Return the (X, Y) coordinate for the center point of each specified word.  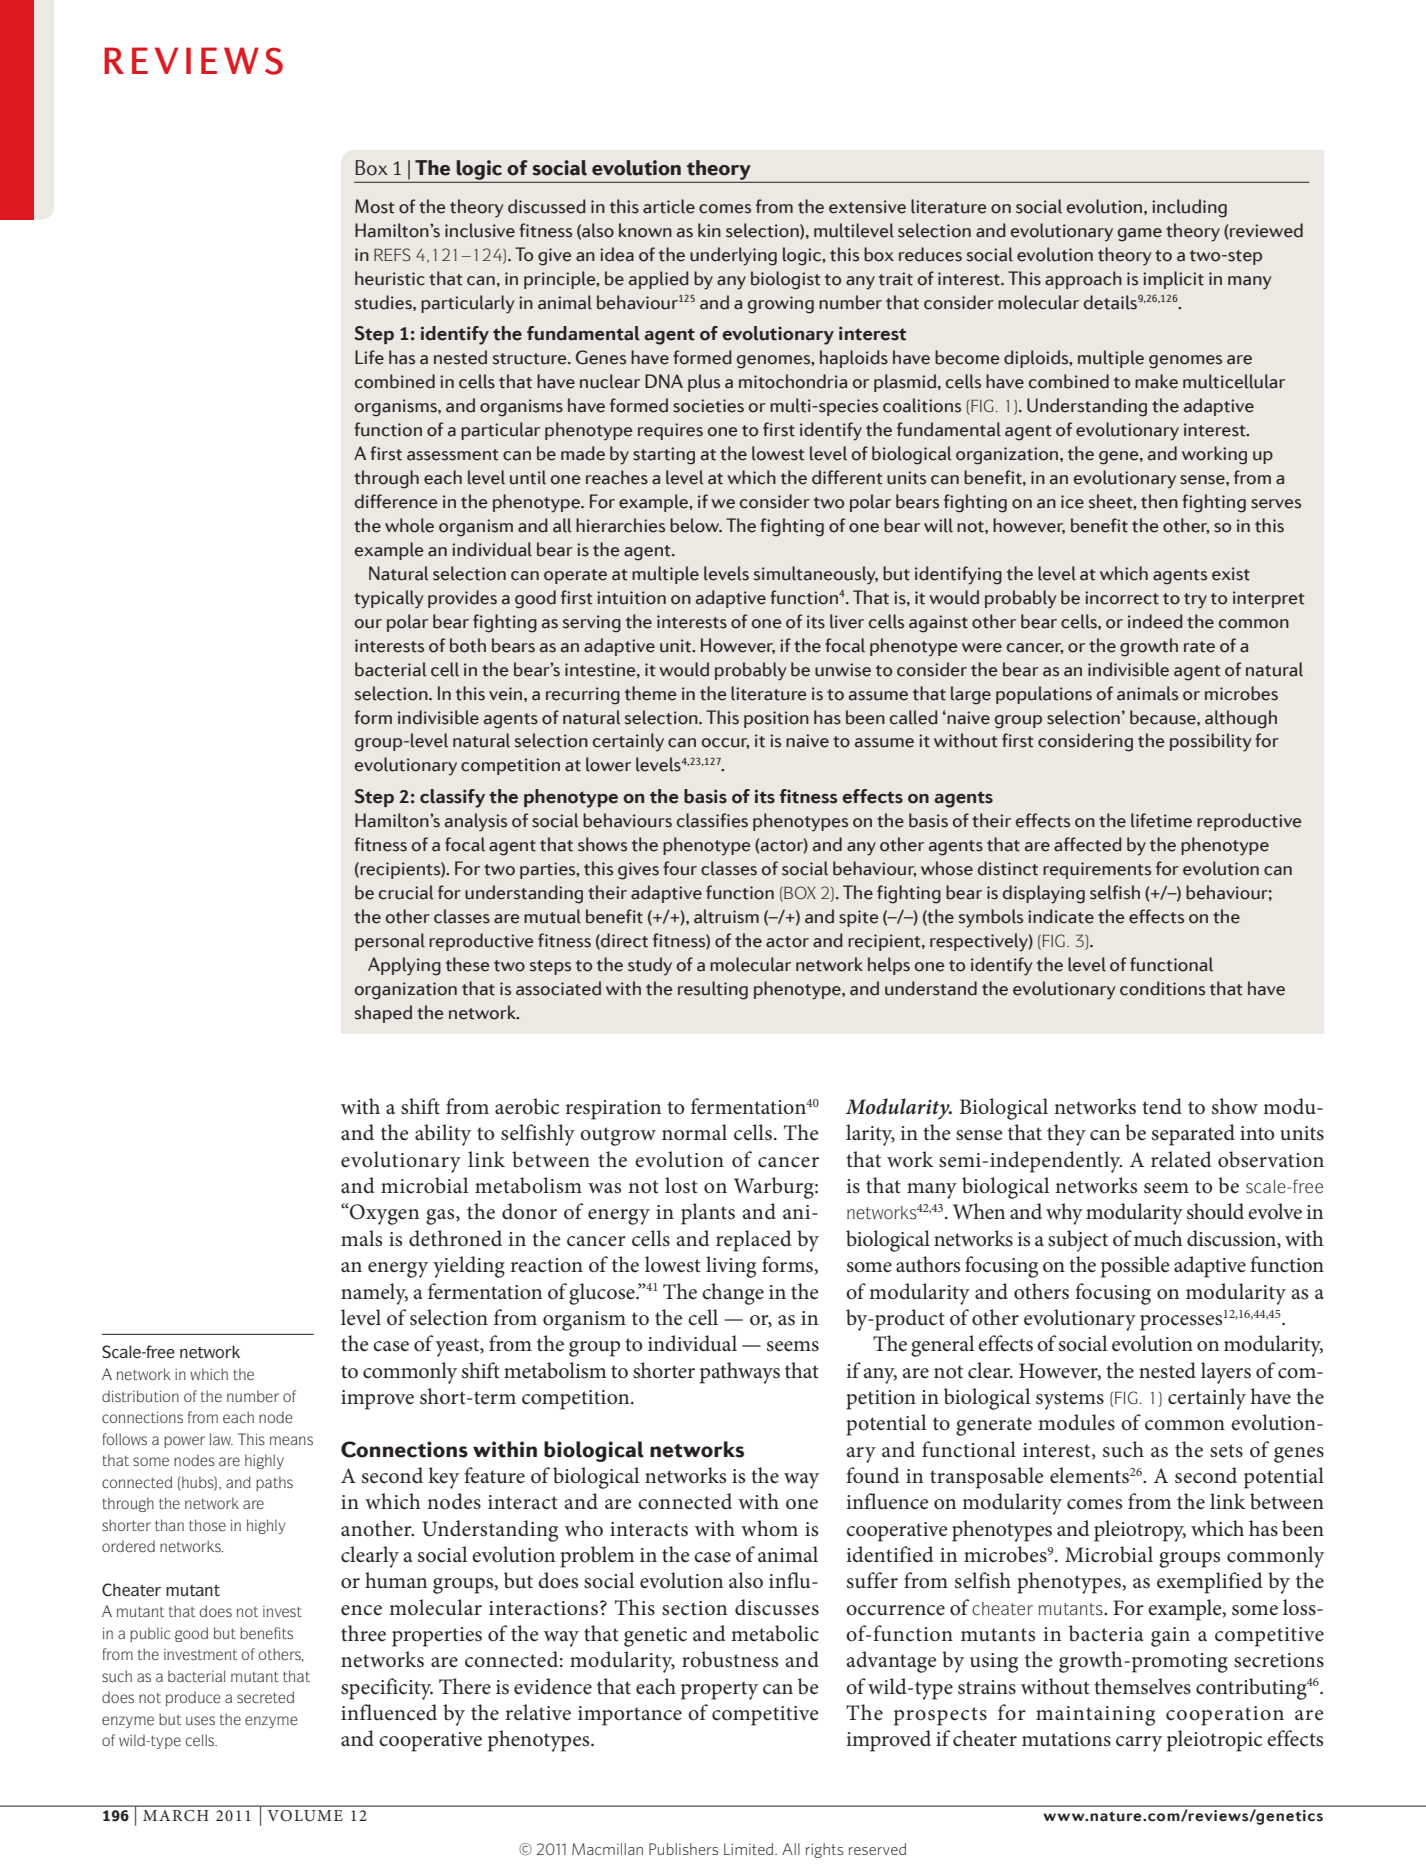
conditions (1162, 988)
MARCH (175, 1815)
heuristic (390, 278)
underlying (733, 256)
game (1140, 235)
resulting (713, 990)
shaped (383, 1014)
